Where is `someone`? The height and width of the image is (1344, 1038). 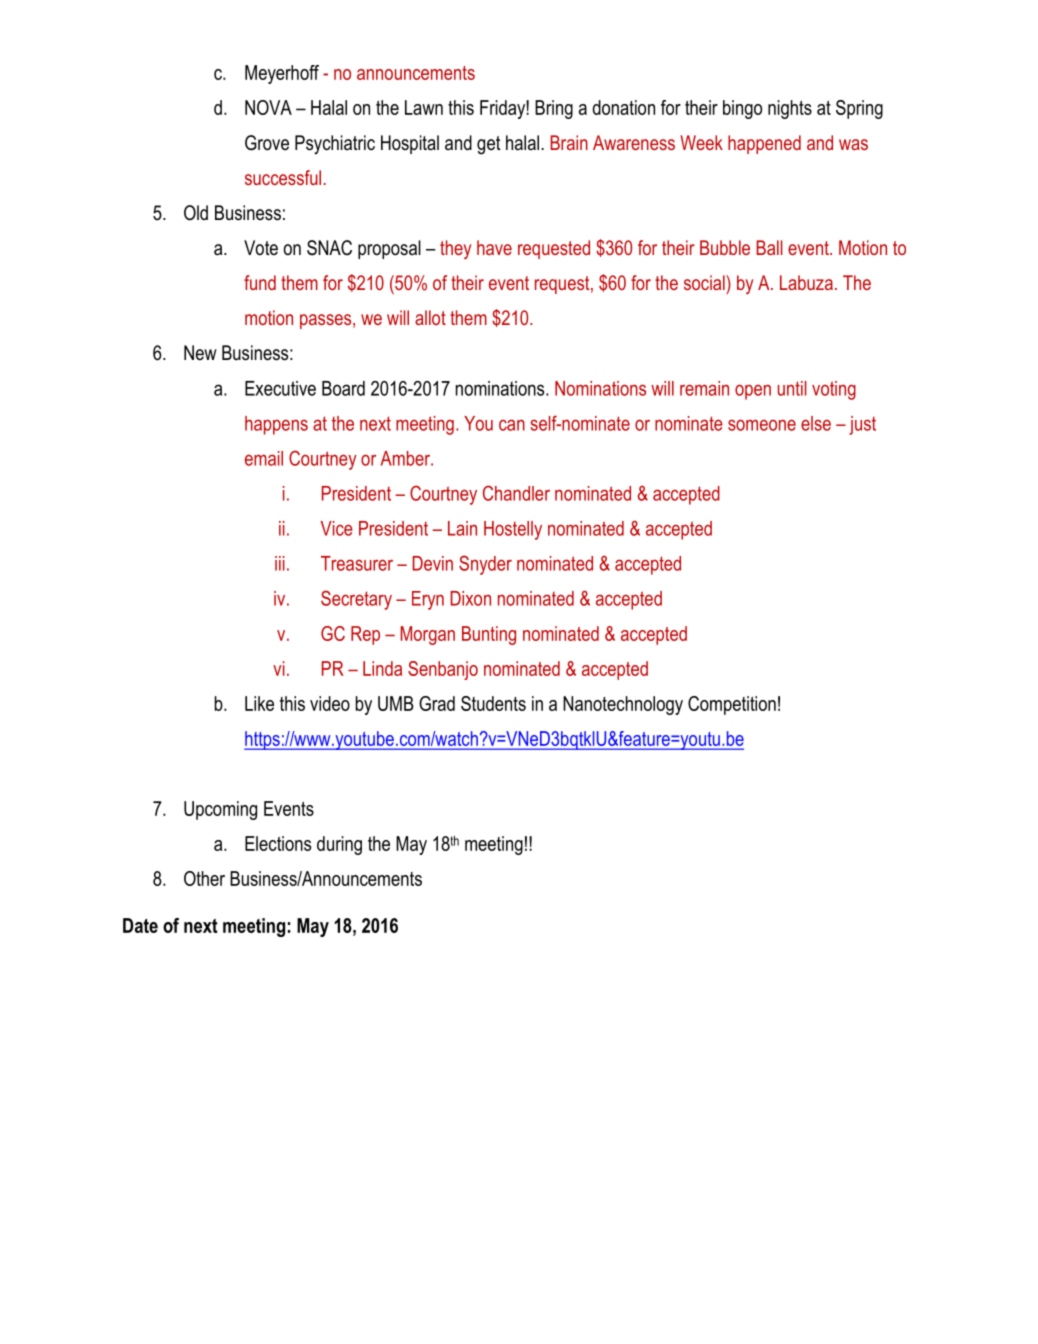
someone is located at coordinates (762, 425).
